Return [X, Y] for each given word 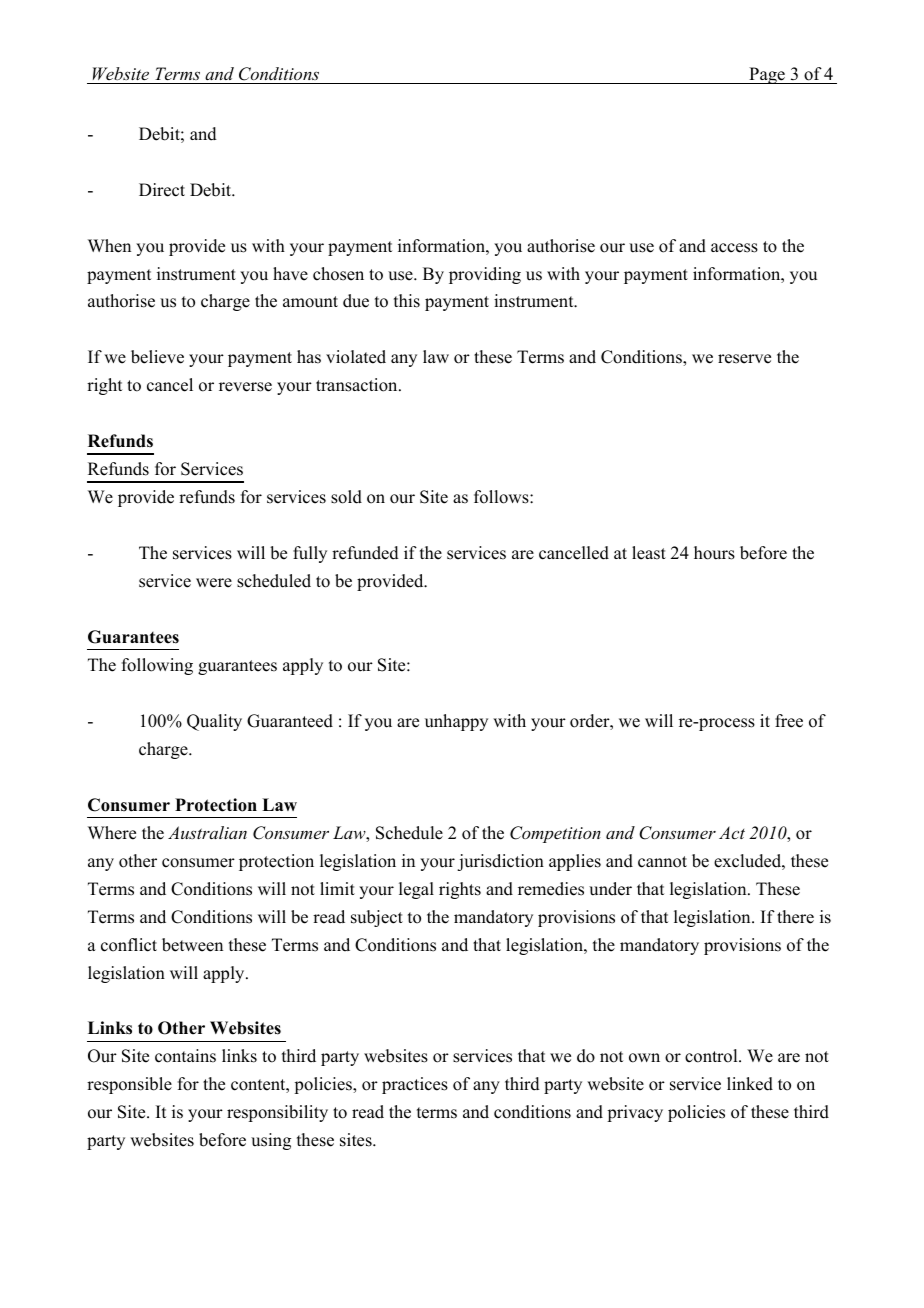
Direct [162, 190]
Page [767, 75]
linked [750, 1084]
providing [485, 275]
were [214, 583]
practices [415, 1085]
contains [185, 1056]
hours [714, 553]
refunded [365, 553]
